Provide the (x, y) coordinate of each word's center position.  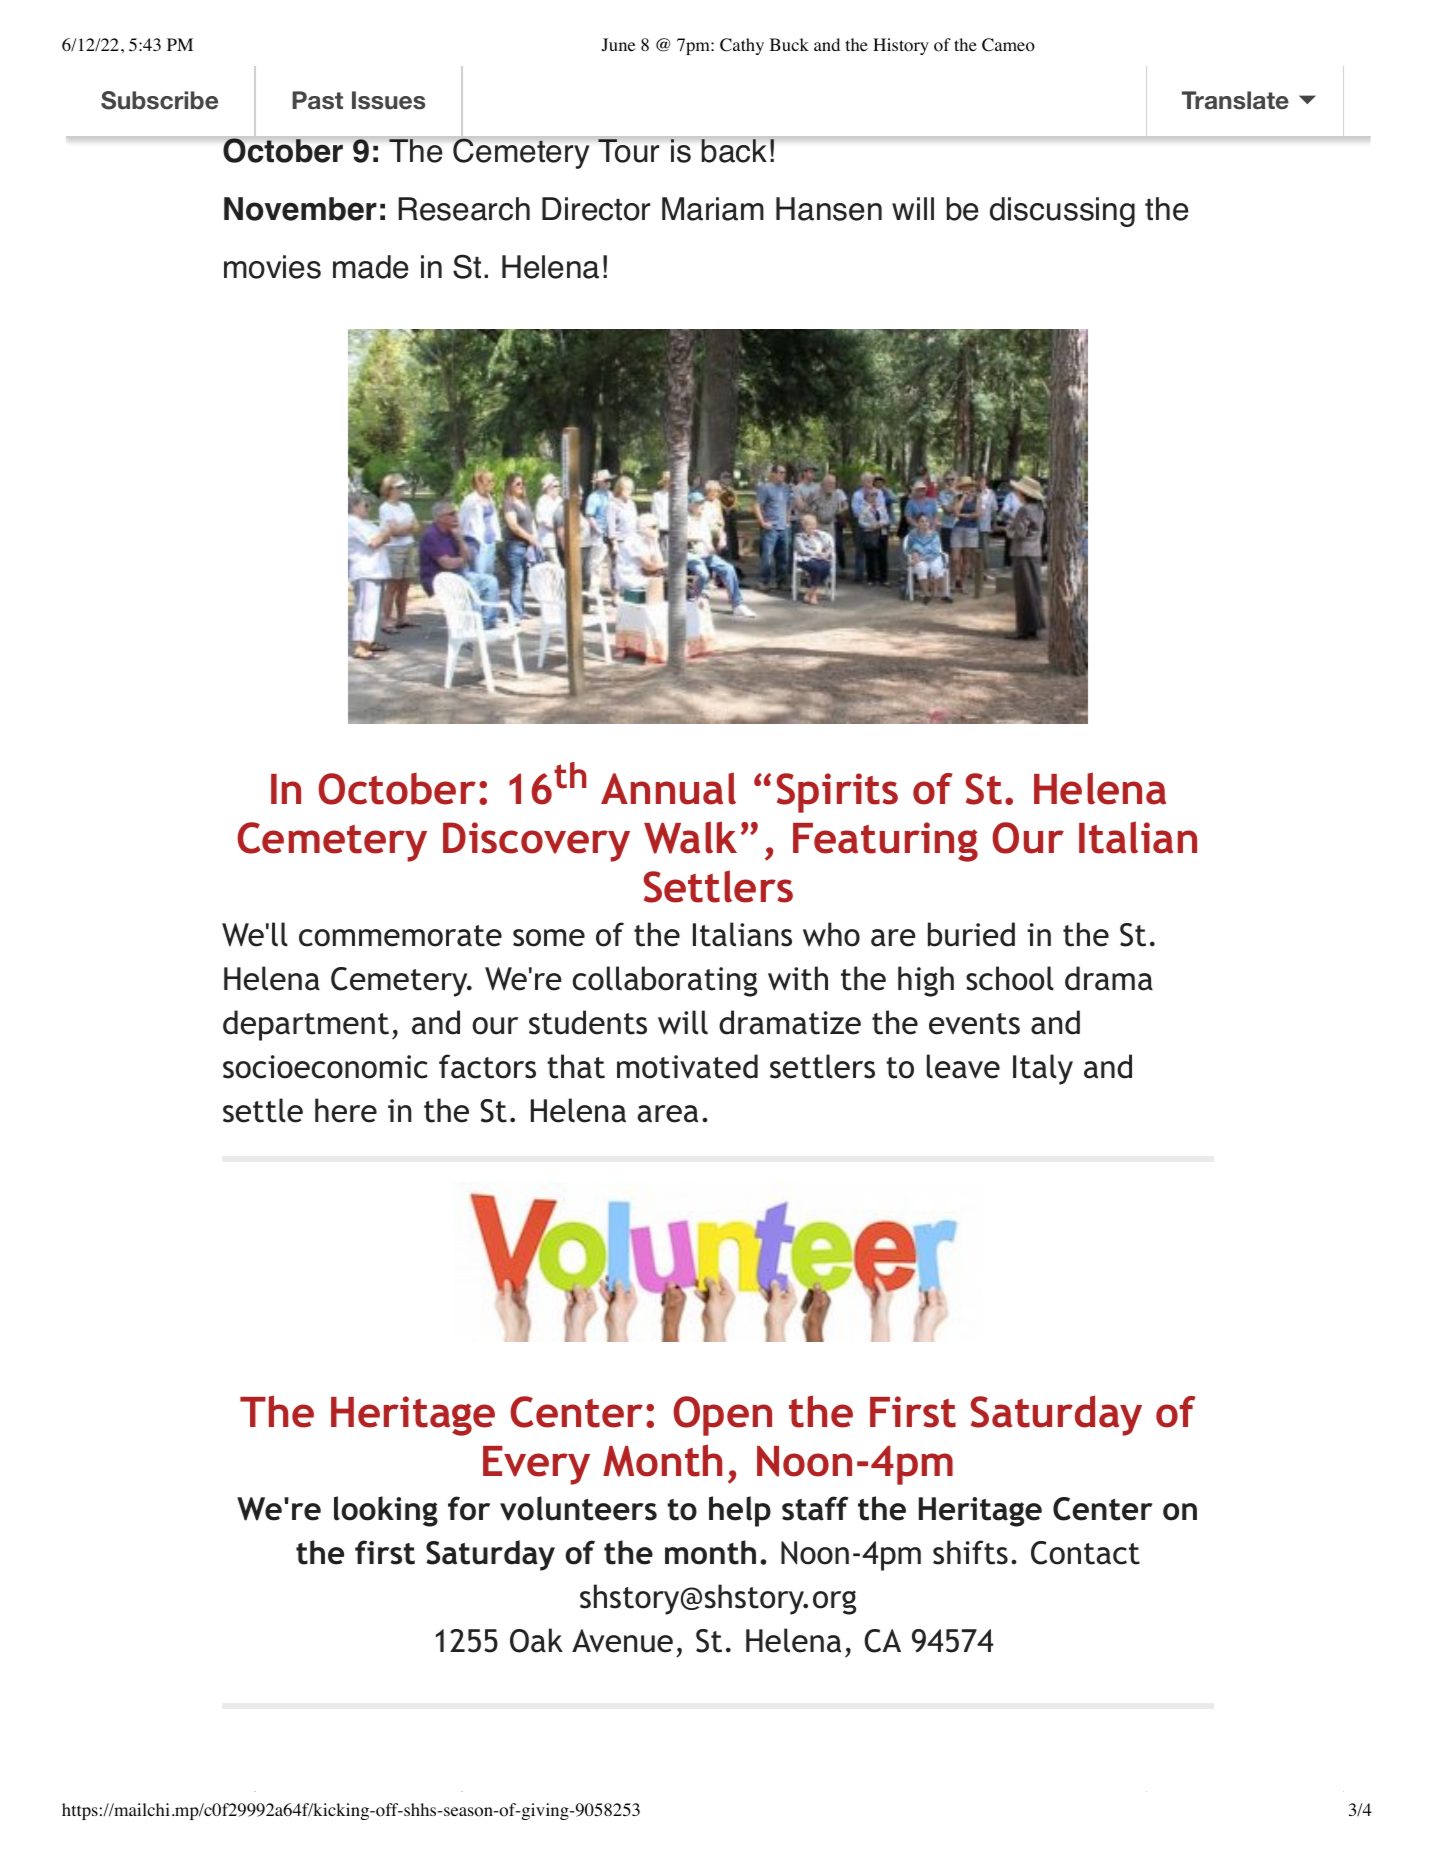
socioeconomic (325, 1067)
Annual (668, 788)
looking (386, 1511)
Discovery (536, 842)
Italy (1043, 1069)
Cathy (742, 46)
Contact (1085, 1553)
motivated (687, 1066)
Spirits (837, 793)
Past (317, 100)
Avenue (622, 1641)
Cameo (1008, 45)
